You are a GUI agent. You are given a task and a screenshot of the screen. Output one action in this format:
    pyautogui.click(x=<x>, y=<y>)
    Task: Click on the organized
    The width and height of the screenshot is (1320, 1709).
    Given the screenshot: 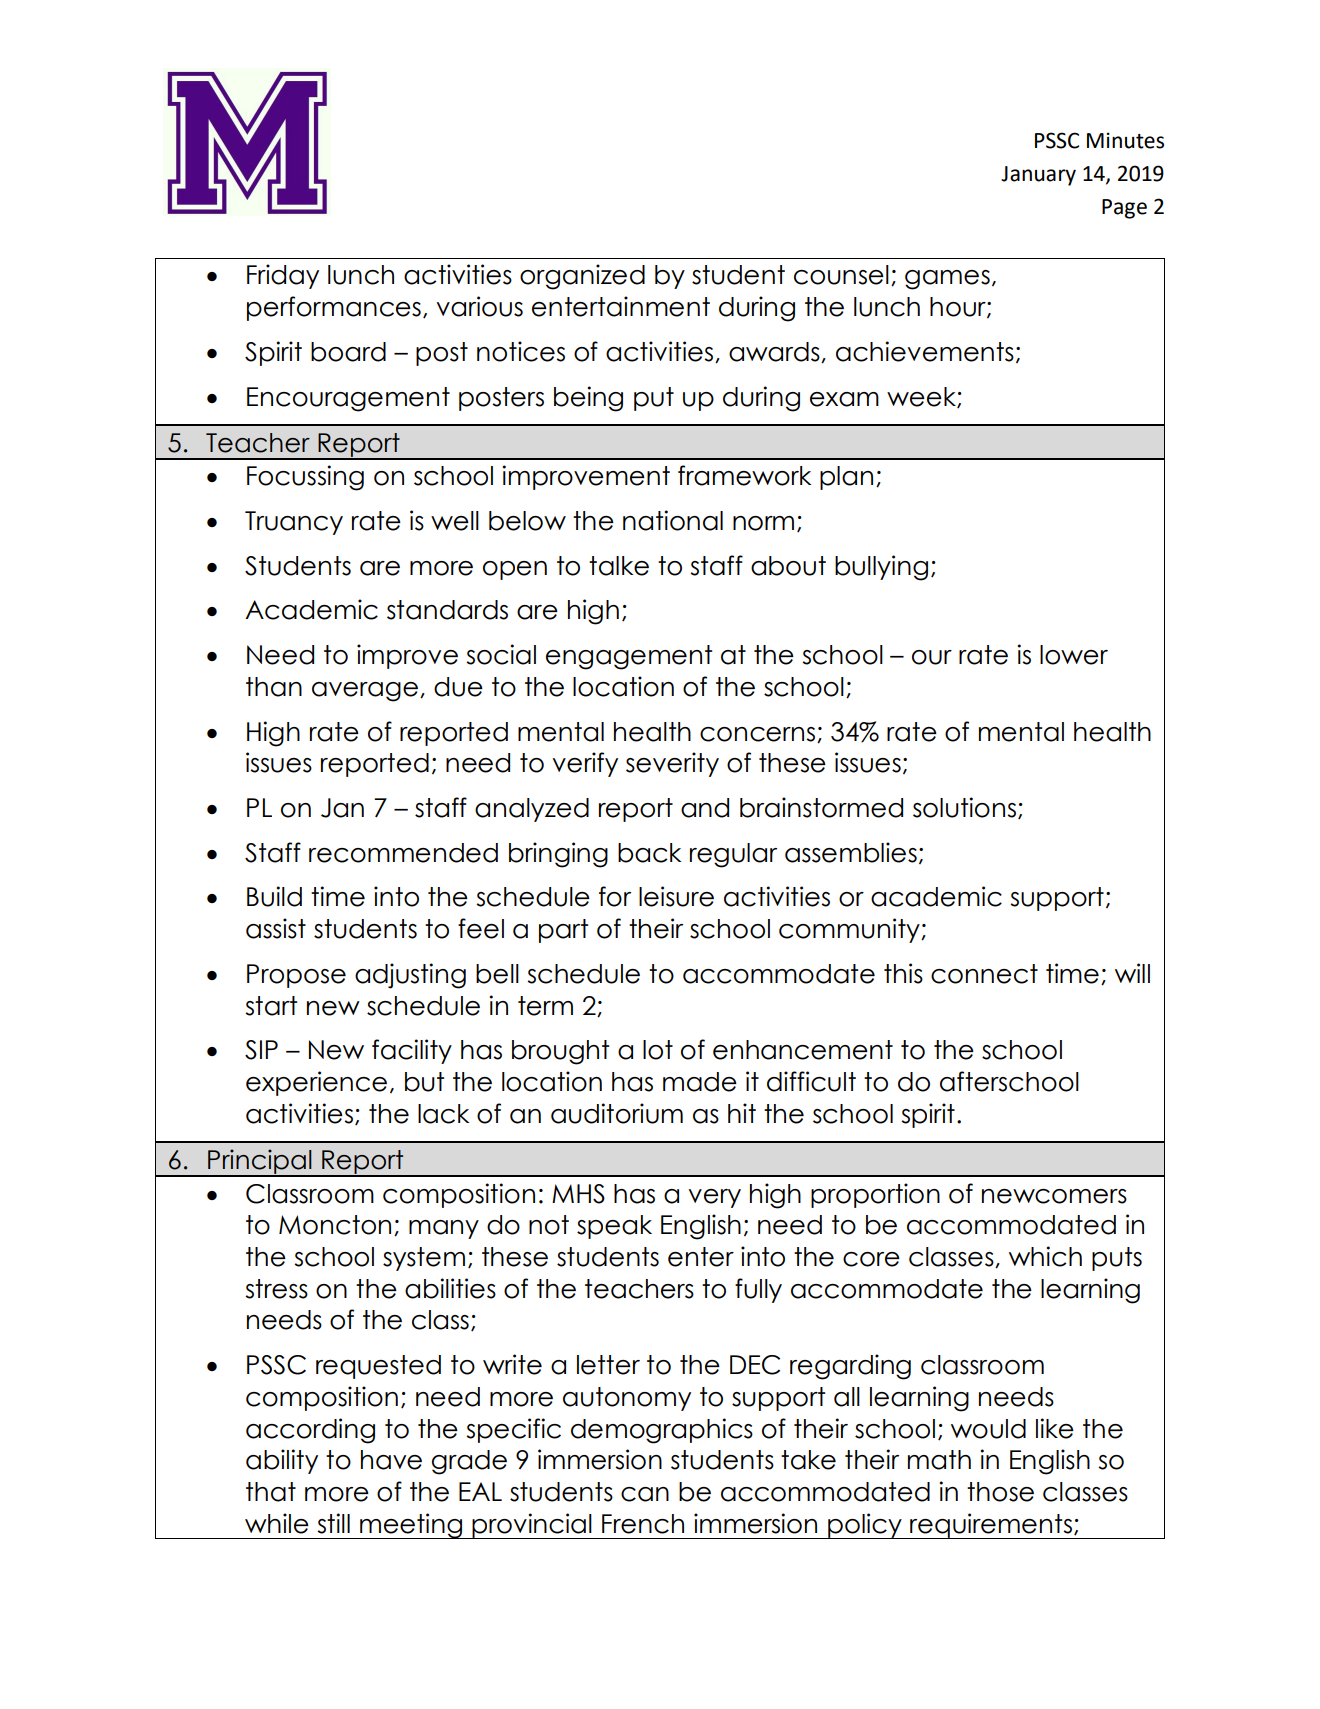 What is the action you would take?
    pyautogui.click(x=582, y=277)
